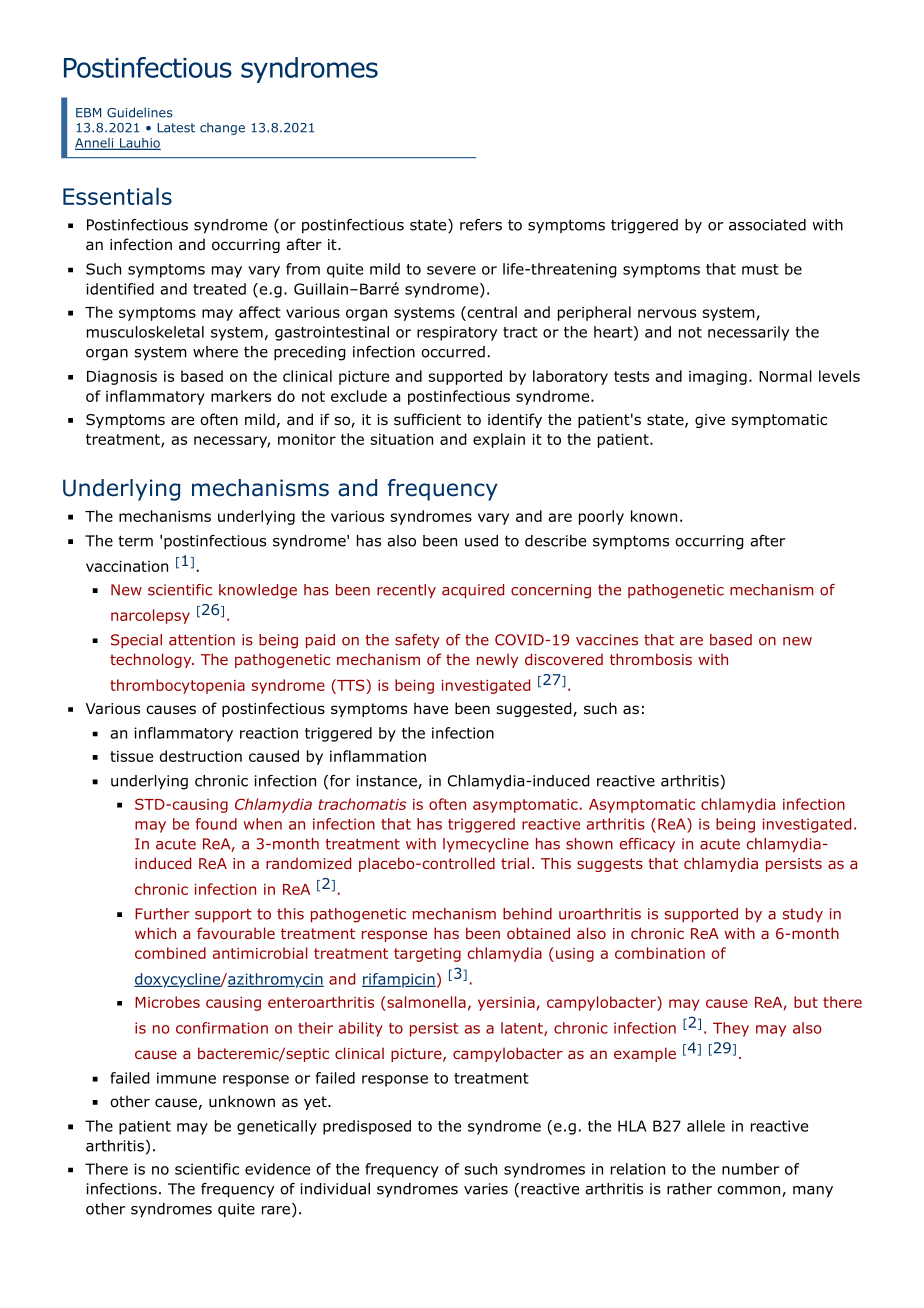 The image size is (924, 1308). I want to click on varies, so click(486, 1189).
